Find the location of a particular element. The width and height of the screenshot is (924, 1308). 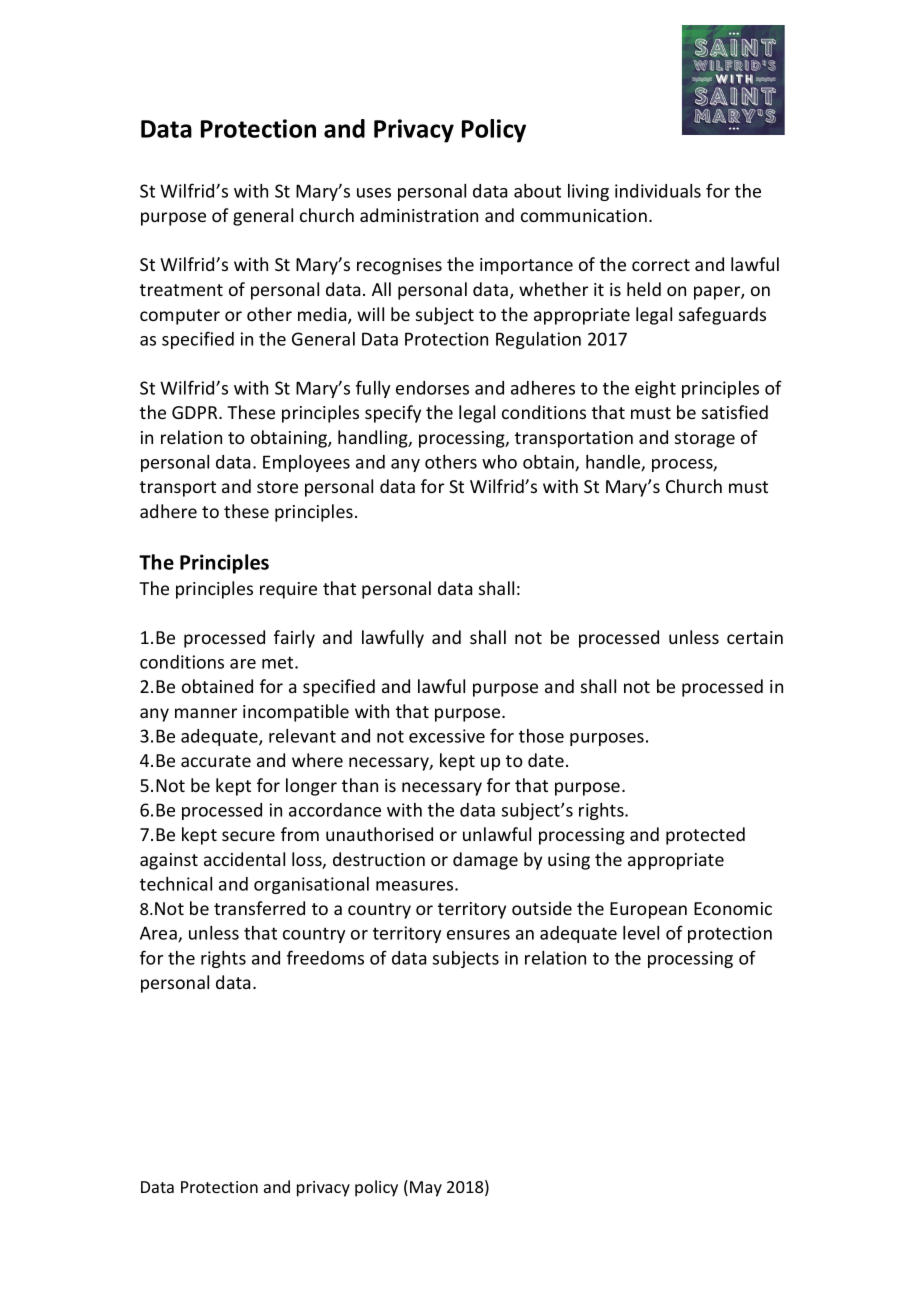

protected is located at coordinates (705, 836).
